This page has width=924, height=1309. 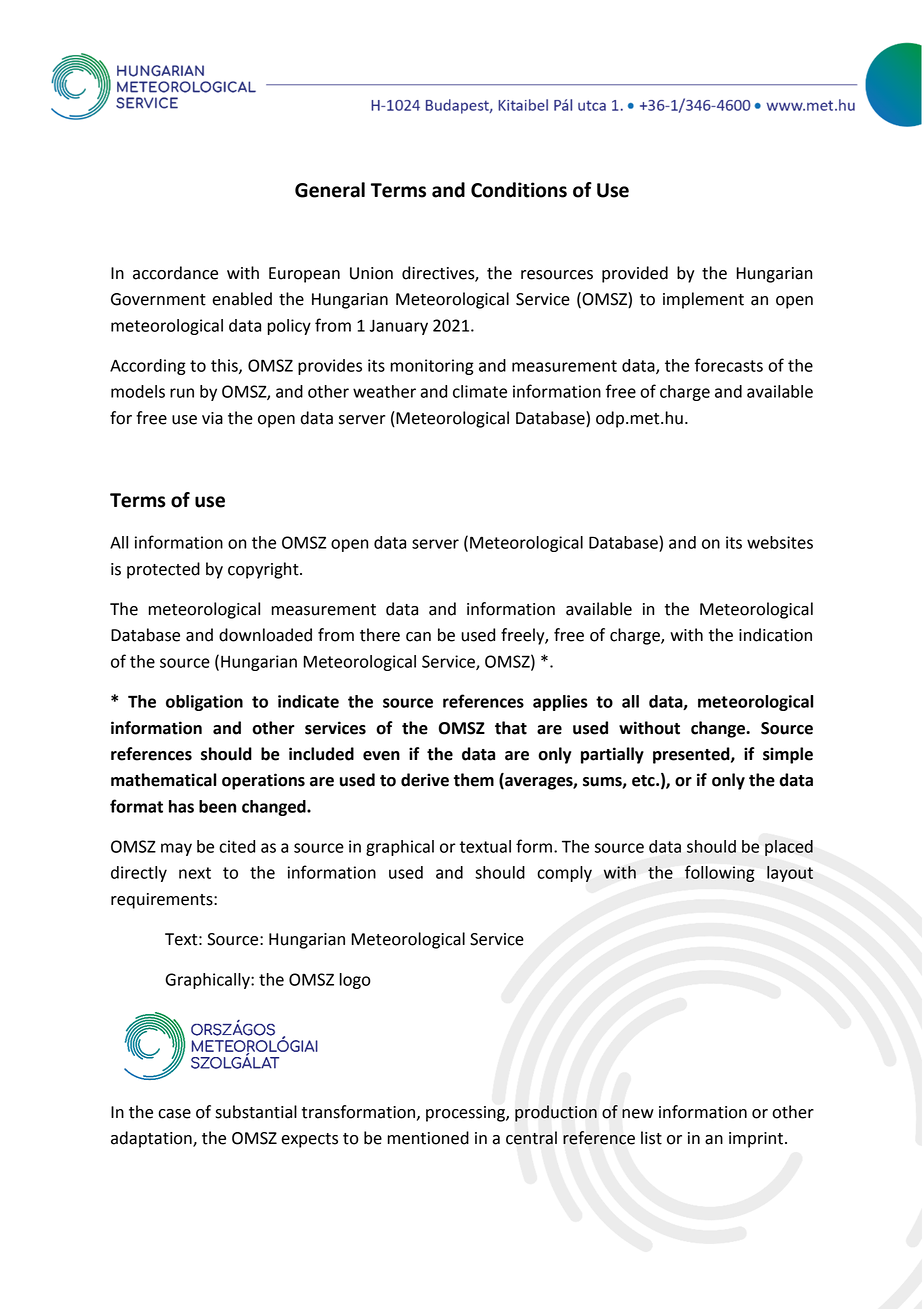 I want to click on Conditions, so click(x=519, y=190).
